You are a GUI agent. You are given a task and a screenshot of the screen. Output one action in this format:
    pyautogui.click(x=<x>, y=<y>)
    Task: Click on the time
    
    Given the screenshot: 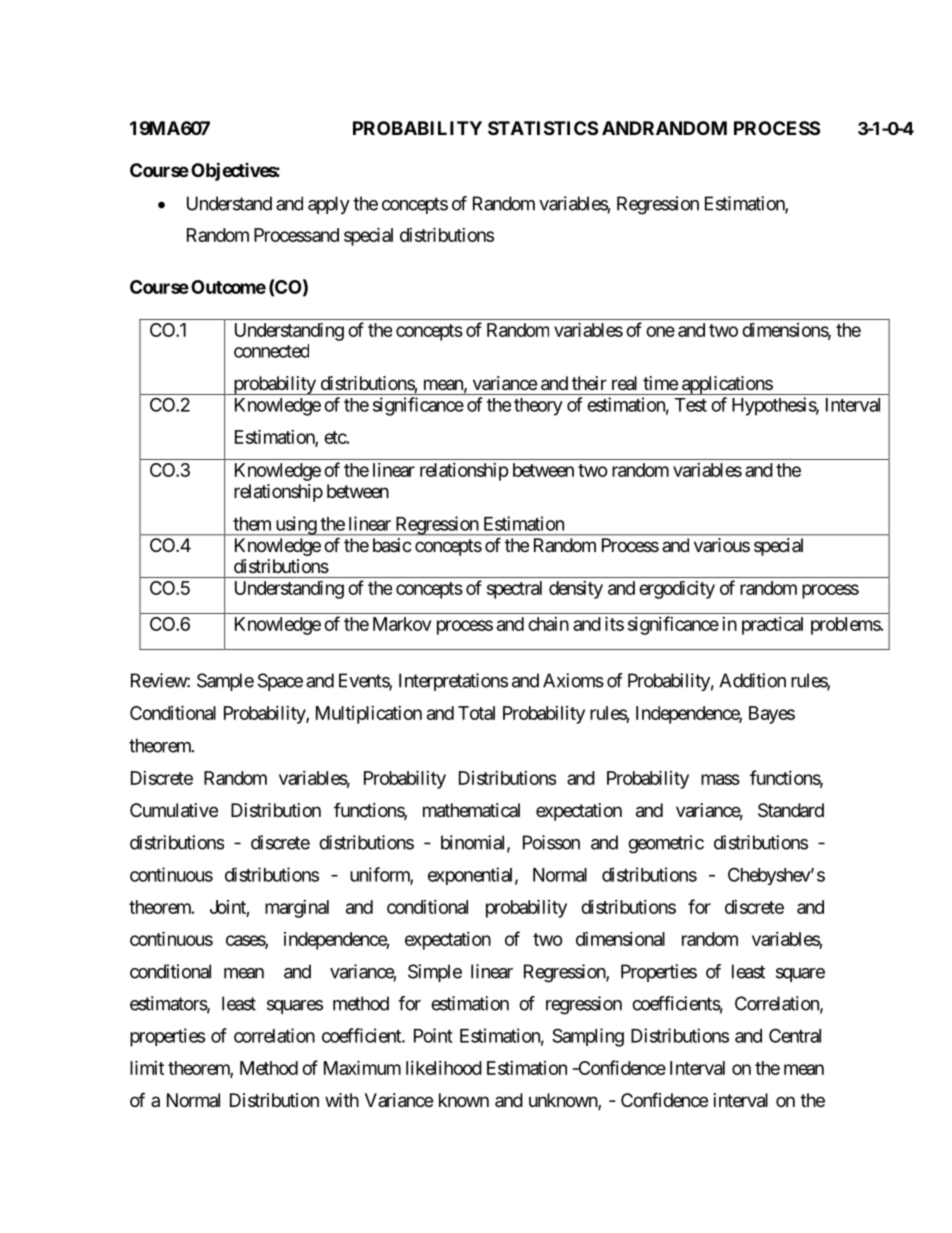 What is the action you would take?
    pyautogui.click(x=660, y=383)
